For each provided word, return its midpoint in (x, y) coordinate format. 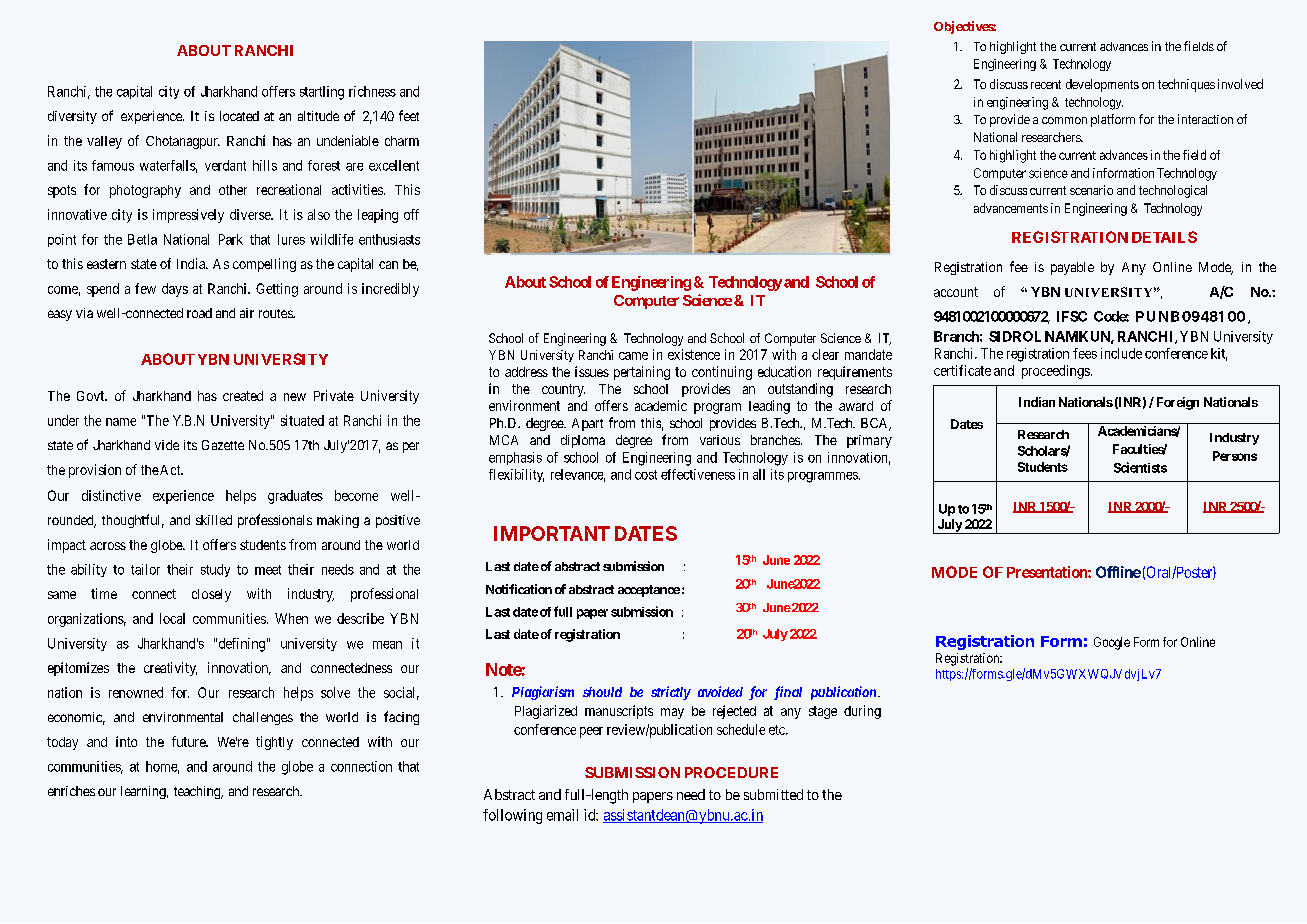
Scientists (1140, 467)
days (175, 290)
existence (694, 354)
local (172, 618)
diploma (583, 441)
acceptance (649, 591)
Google (1112, 643)
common (1064, 120)
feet (409, 115)
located (239, 116)
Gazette (223, 445)
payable (1072, 268)
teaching (198, 792)
